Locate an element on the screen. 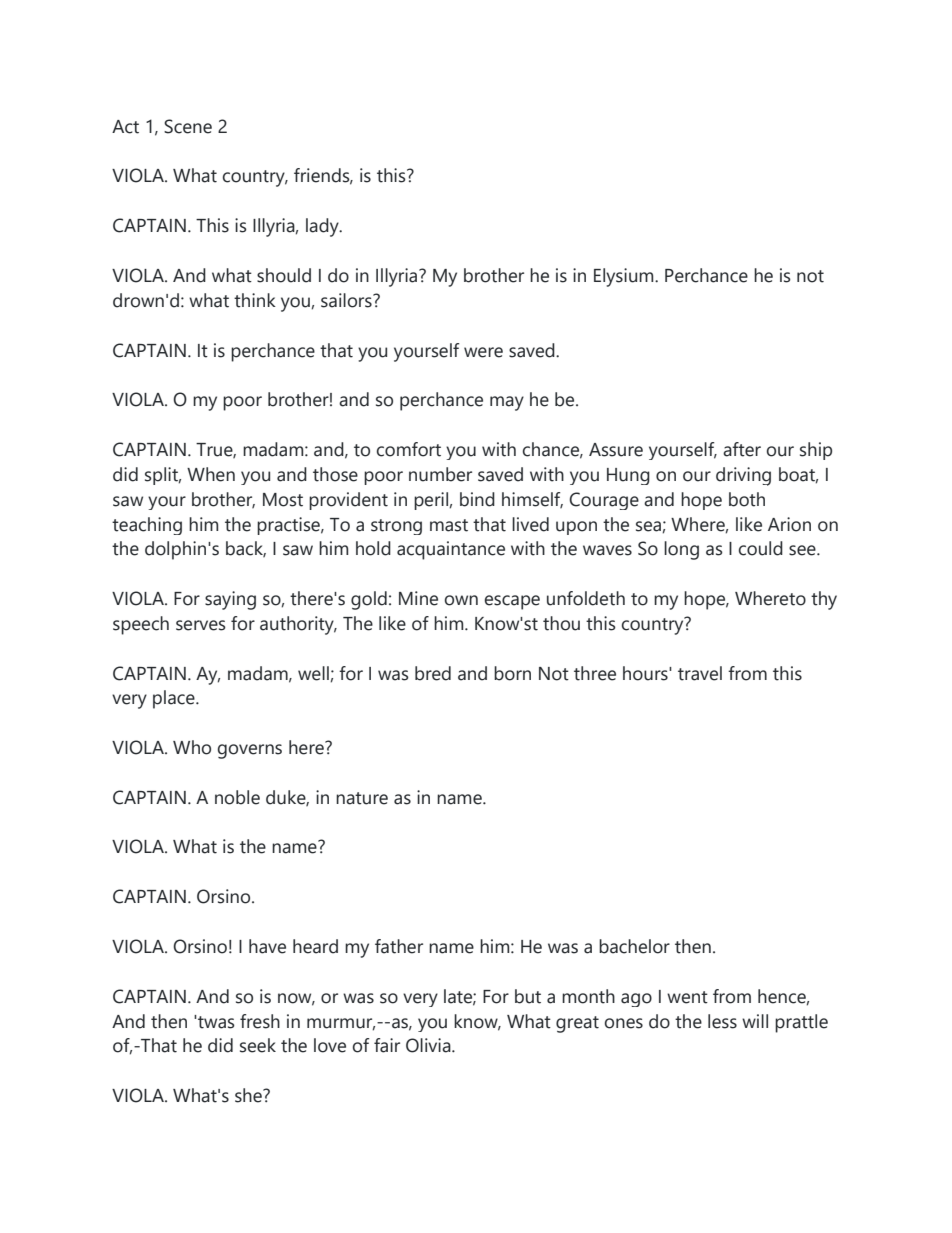 Image resolution: width=952 pixels, height=1233 pixels. bachelor is located at coordinates (634, 946).
